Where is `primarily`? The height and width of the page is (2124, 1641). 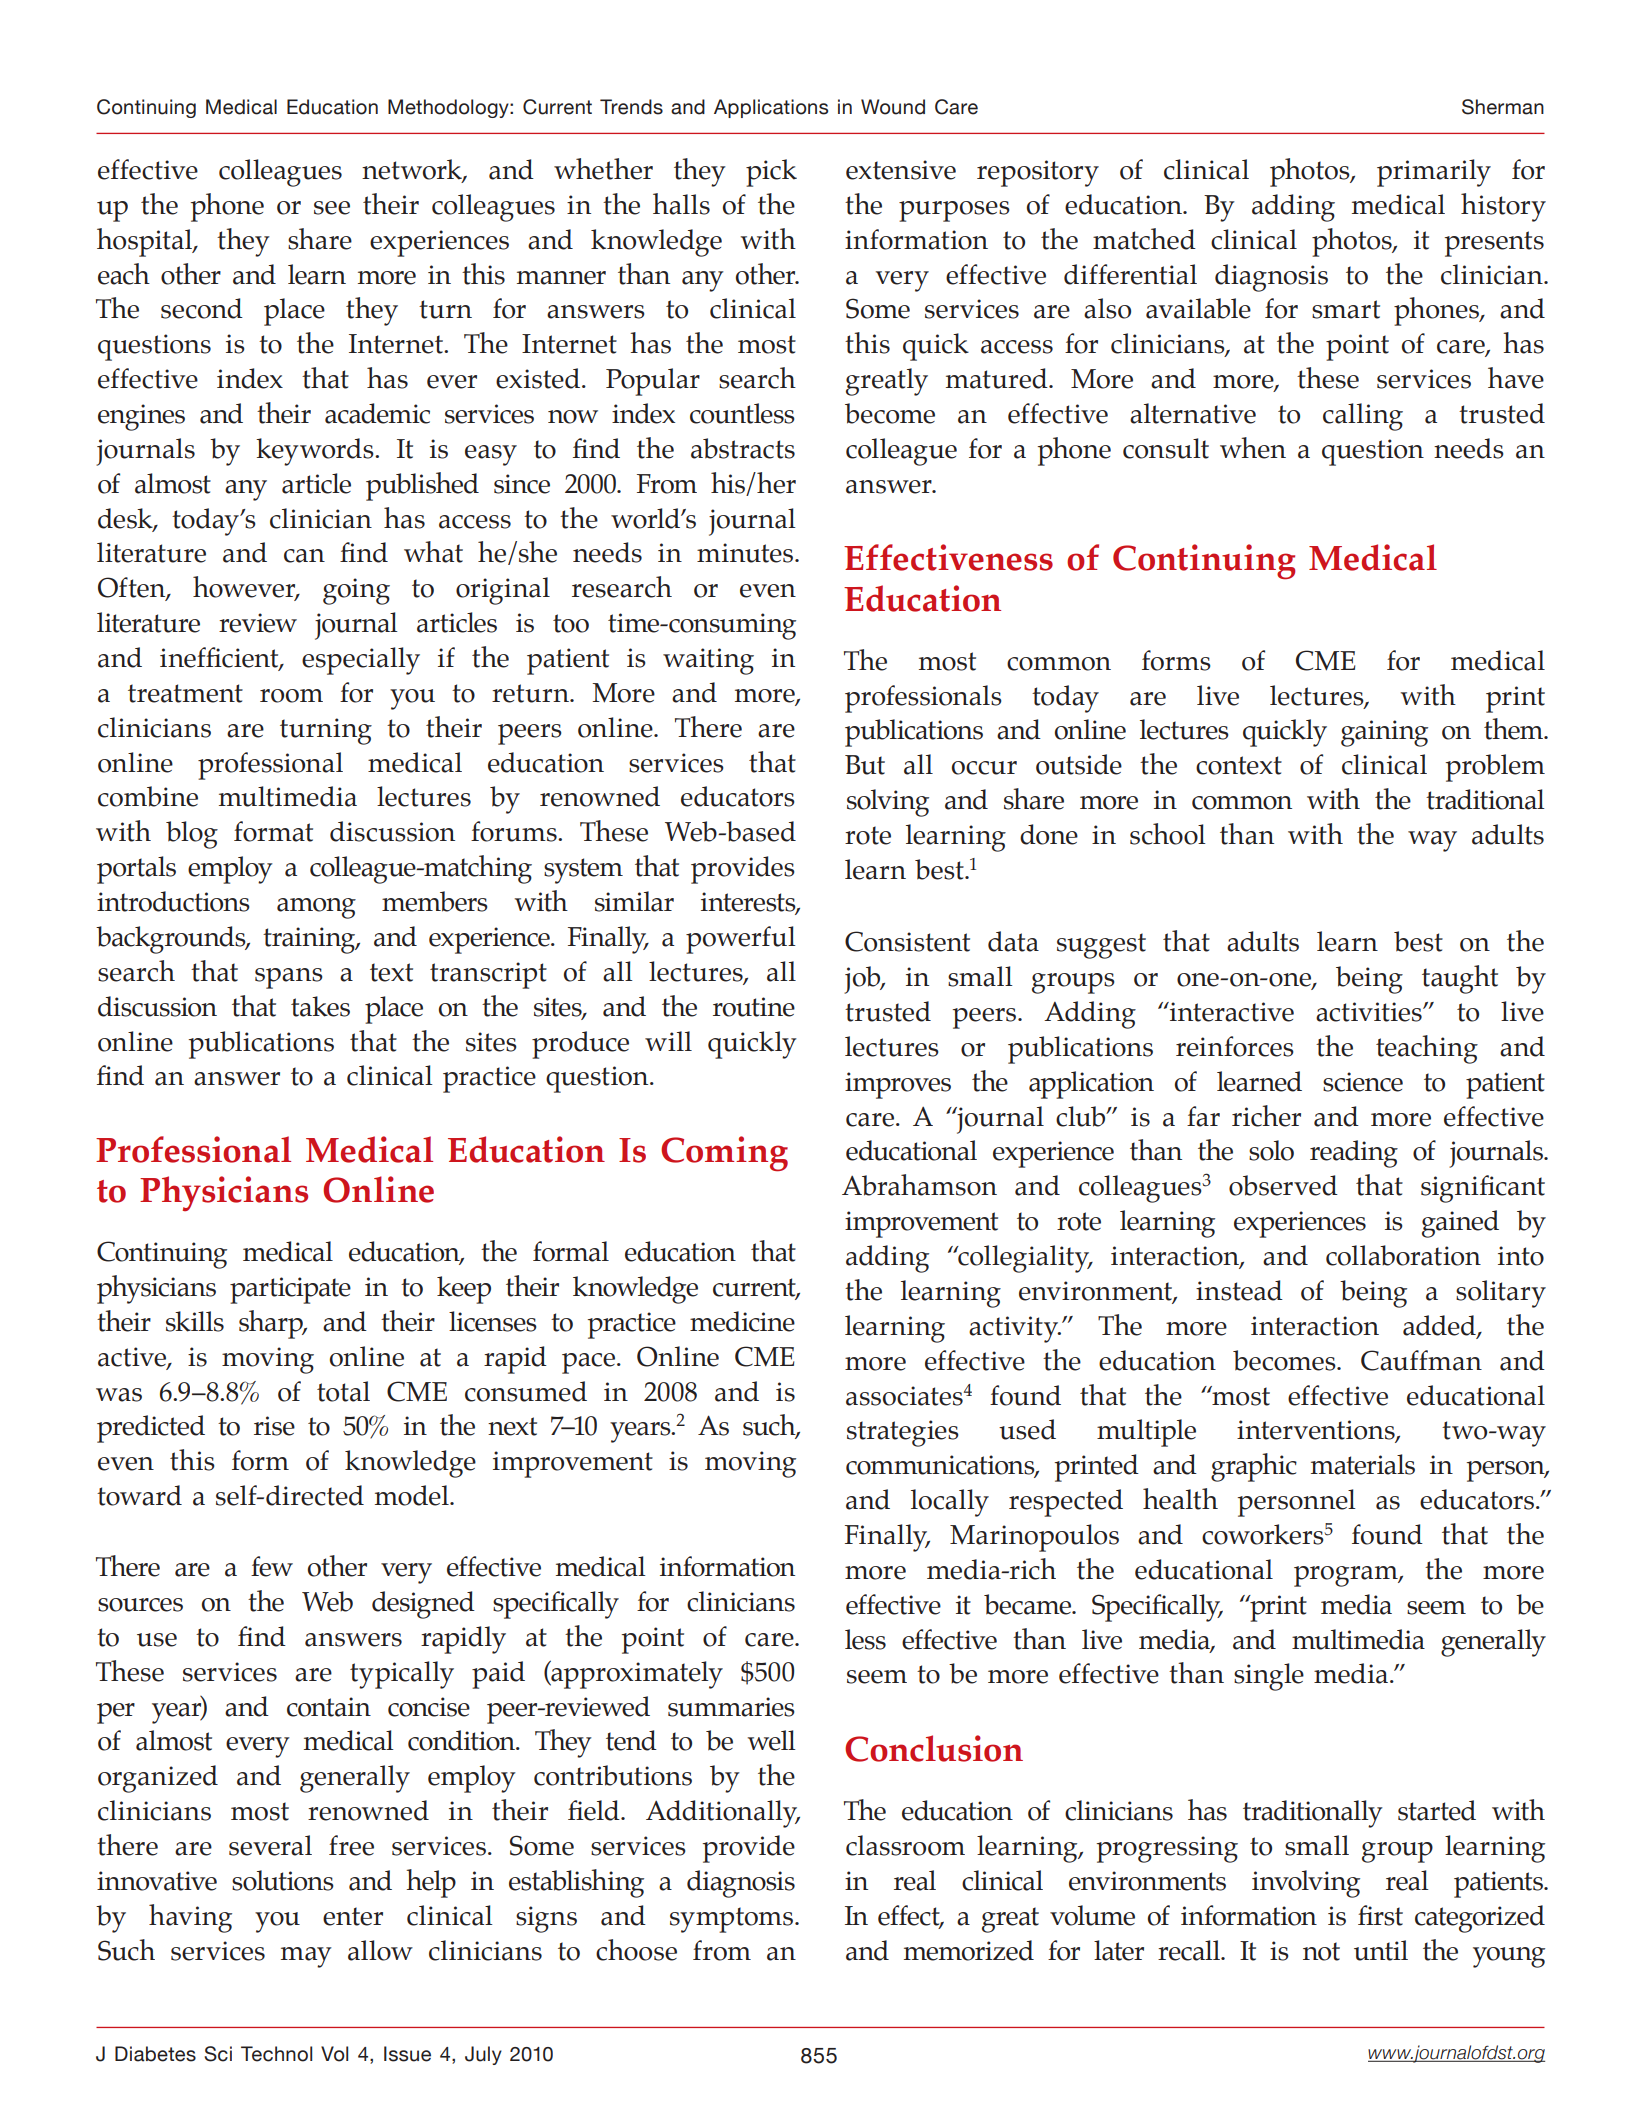 primarily is located at coordinates (1434, 173).
